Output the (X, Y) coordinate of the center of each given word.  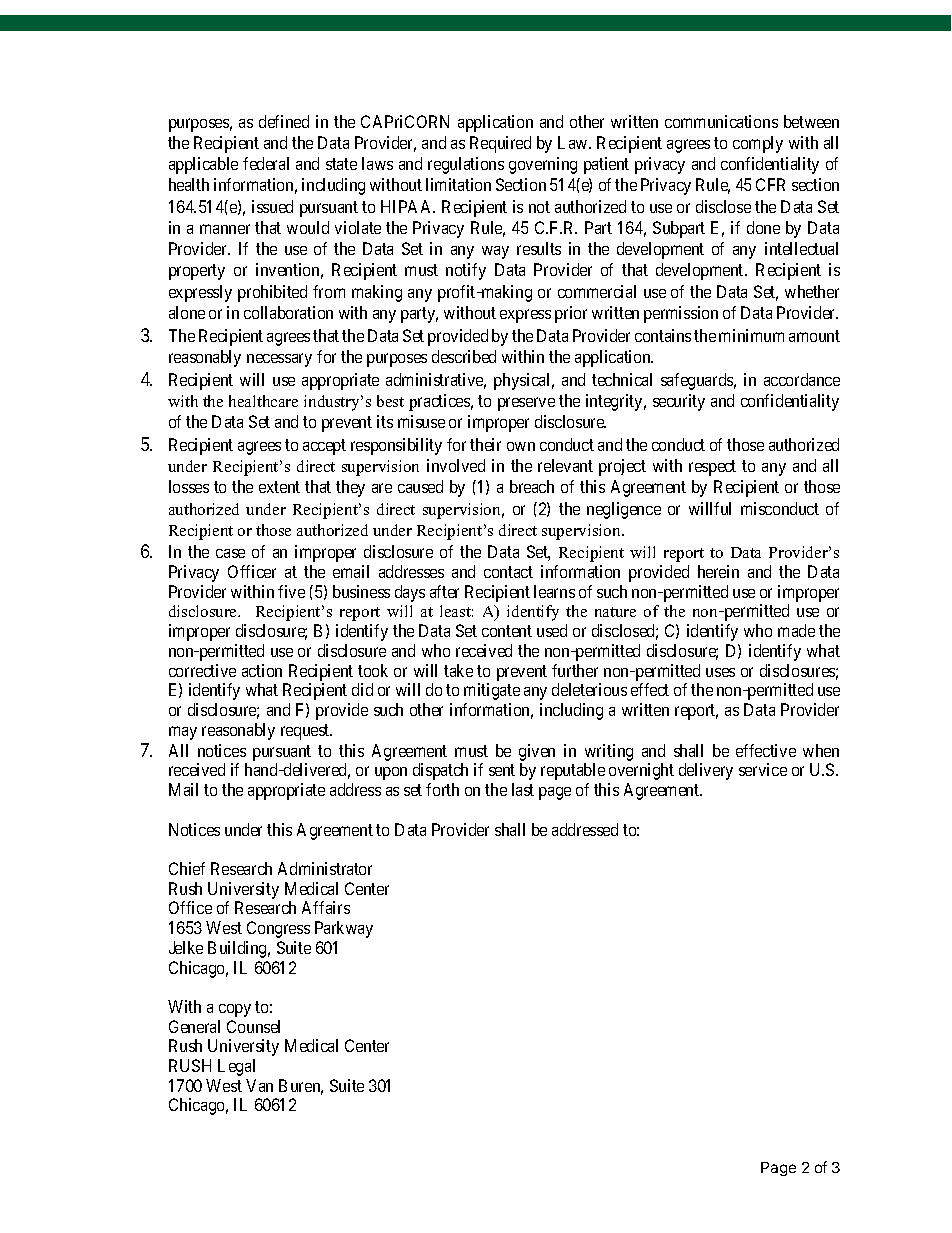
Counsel (253, 1026)
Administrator (325, 868)
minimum (751, 335)
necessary (279, 360)
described (464, 356)
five (291, 591)
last (523, 789)
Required (500, 144)
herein (718, 571)
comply (758, 144)
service (763, 769)
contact (508, 572)
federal (266, 163)
